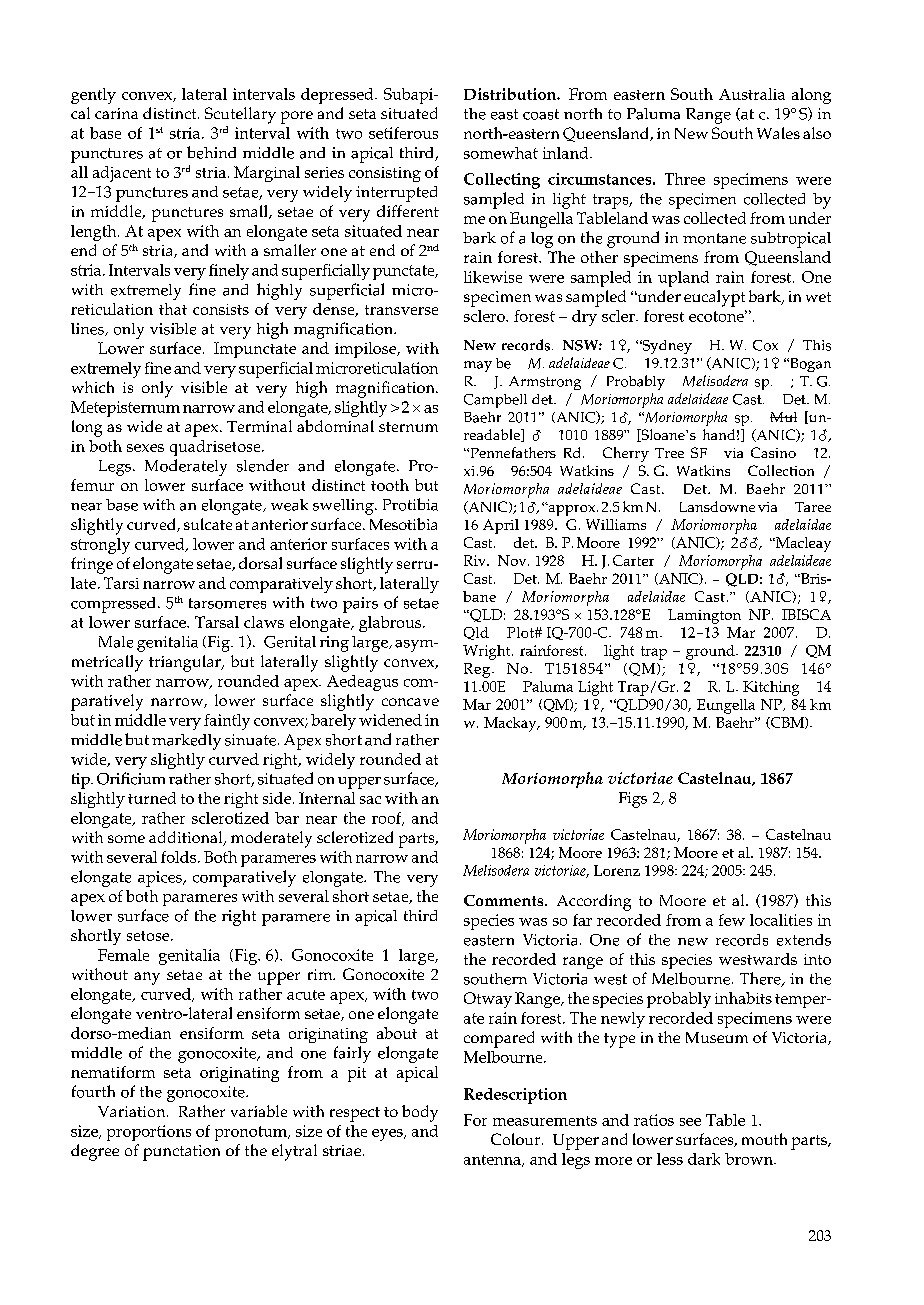 This screenshot has height=1305, width=924. Describe the element at coordinates (145, 448) in the screenshot. I see `sexes` at that location.
